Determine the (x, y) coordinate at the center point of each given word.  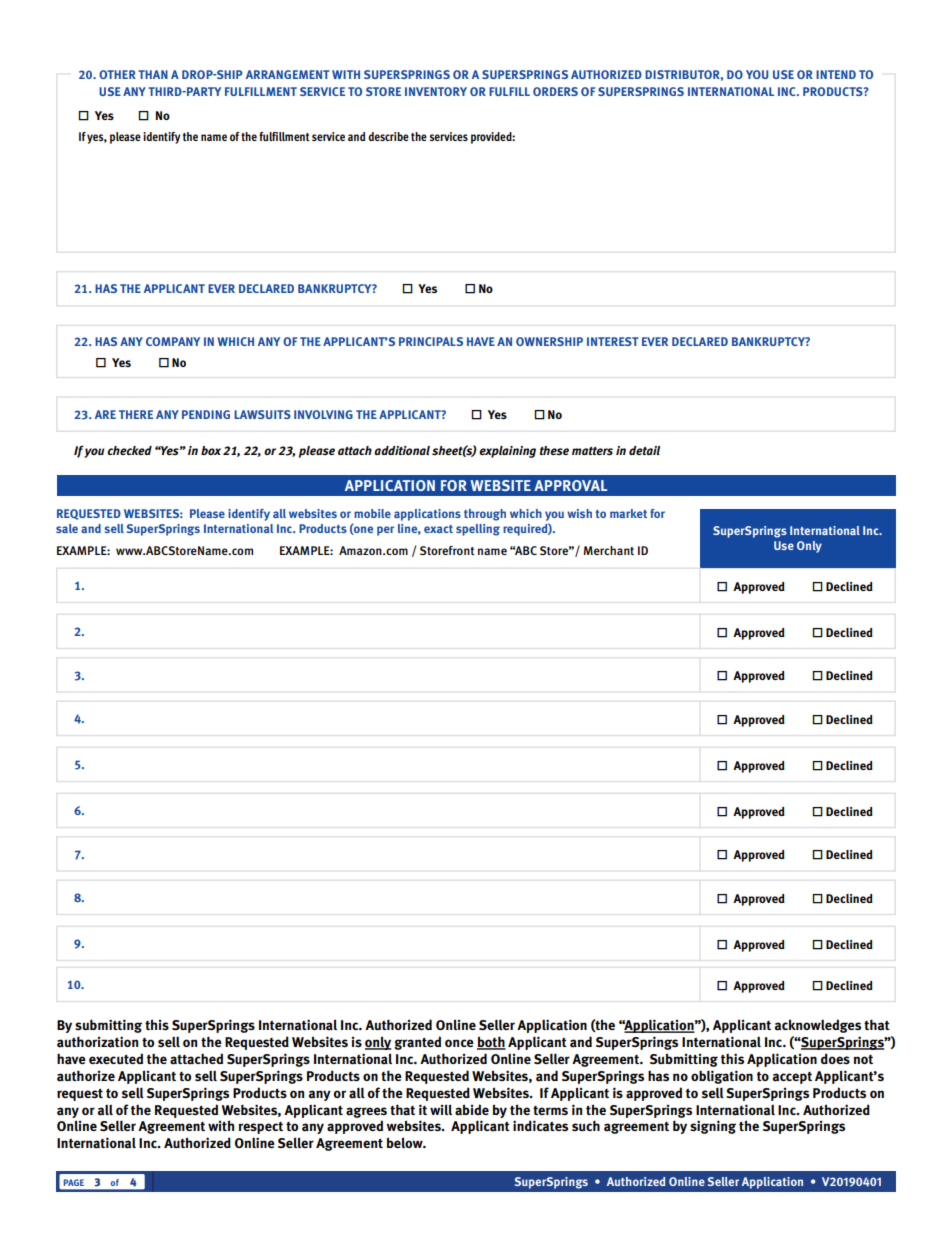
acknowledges (818, 1026)
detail (644, 450)
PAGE (74, 1182)
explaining (507, 452)
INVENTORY (436, 91)
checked (129, 450)
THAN (153, 74)
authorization (97, 1042)
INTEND (836, 74)
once (459, 1043)
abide (472, 1110)
